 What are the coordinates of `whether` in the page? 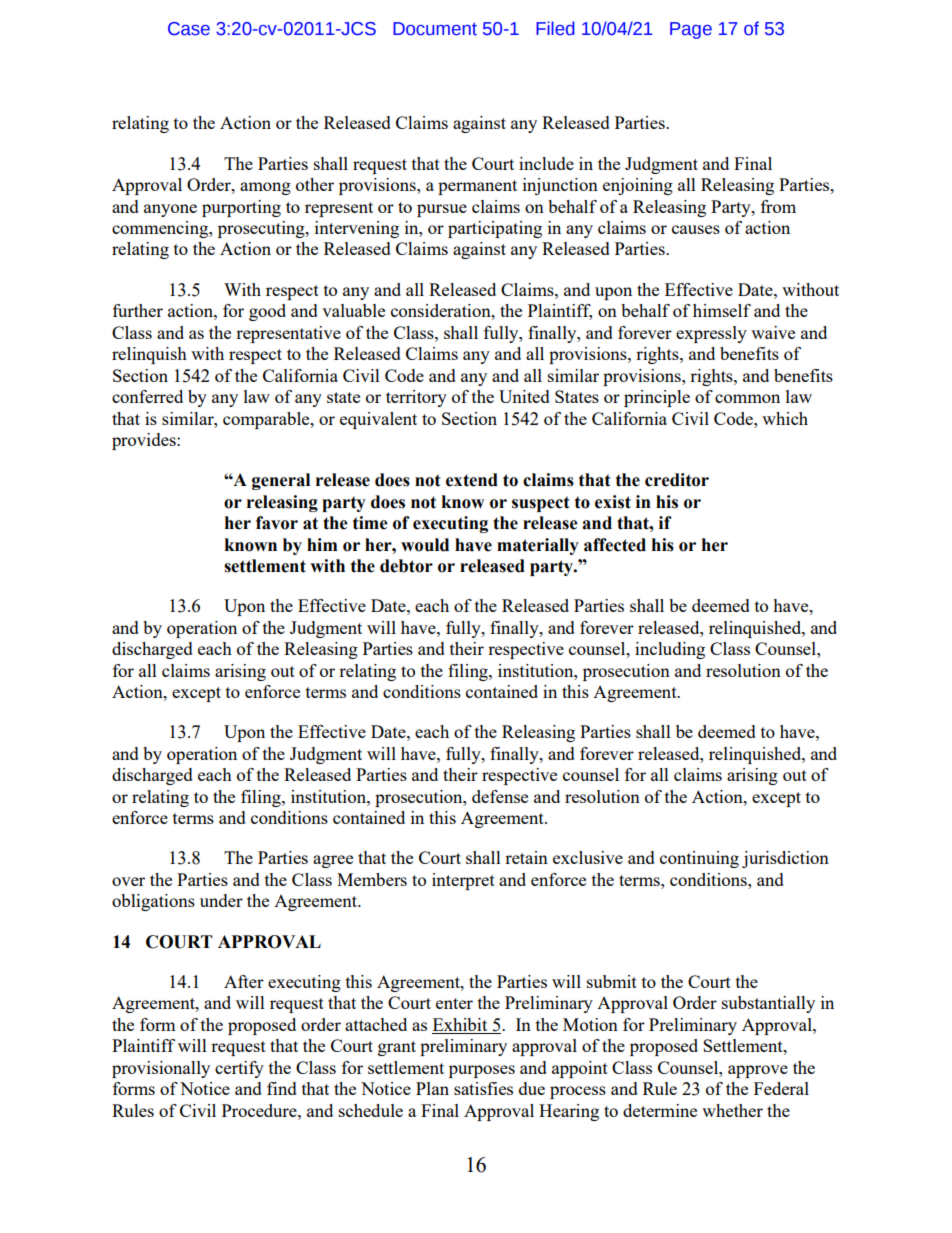 It's located at (732, 1110).
